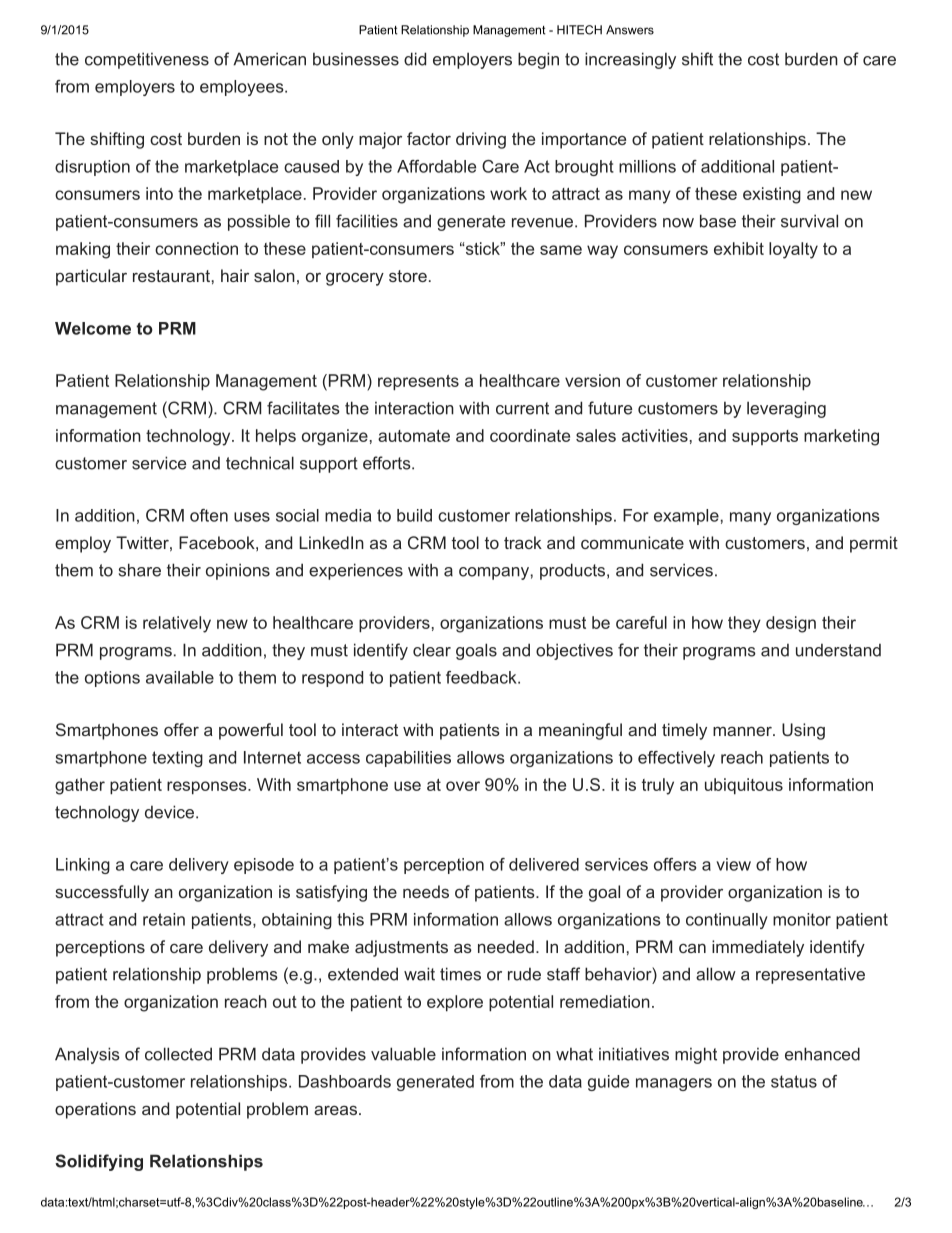  I want to click on increasingly, so click(630, 60).
